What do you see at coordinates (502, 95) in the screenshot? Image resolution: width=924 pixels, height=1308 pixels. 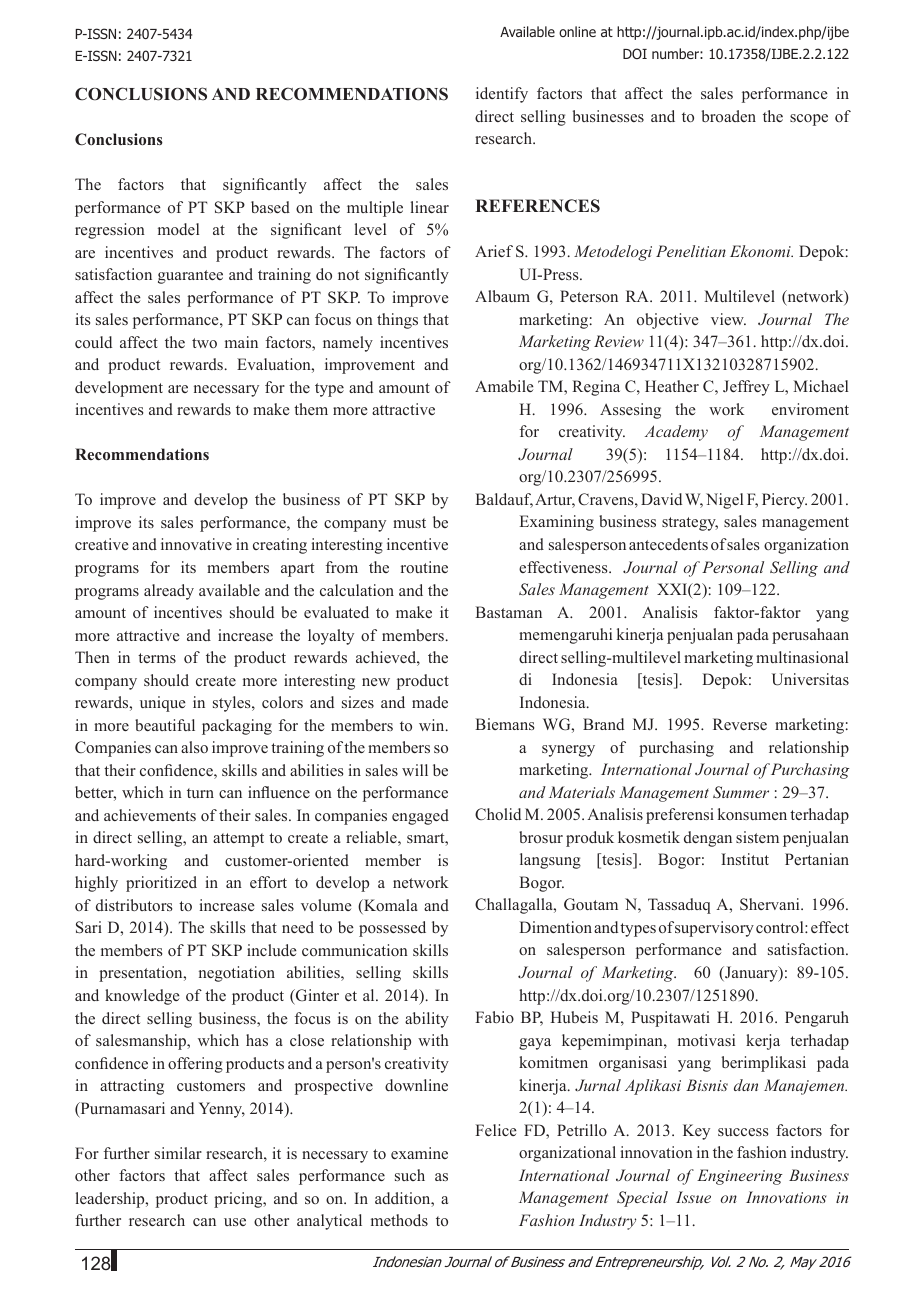 I see `identify` at bounding box center [502, 95].
